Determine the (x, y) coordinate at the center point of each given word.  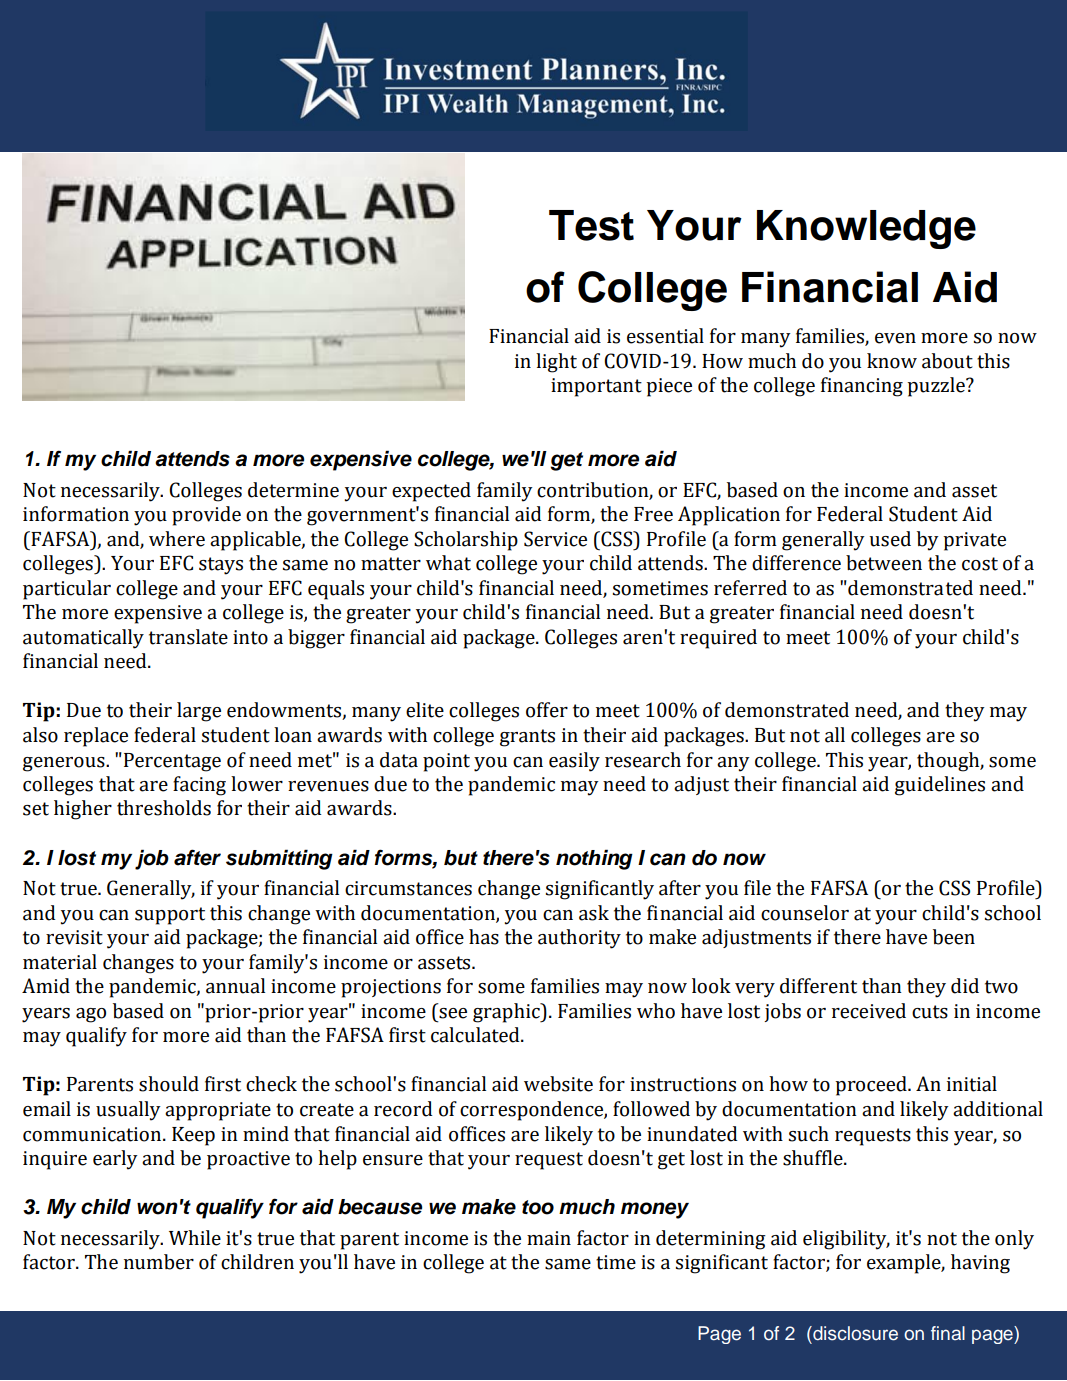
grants (527, 738)
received (869, 1011)
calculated (476, 1035)
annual (235, 986)
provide (206, 516)
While (195, 1238)
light (556, 363)
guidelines (940, 786)
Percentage (171, 762)
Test (591, 225)
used (890, 539)
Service (555, 539)
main (549, 1238)
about (947, 361)
